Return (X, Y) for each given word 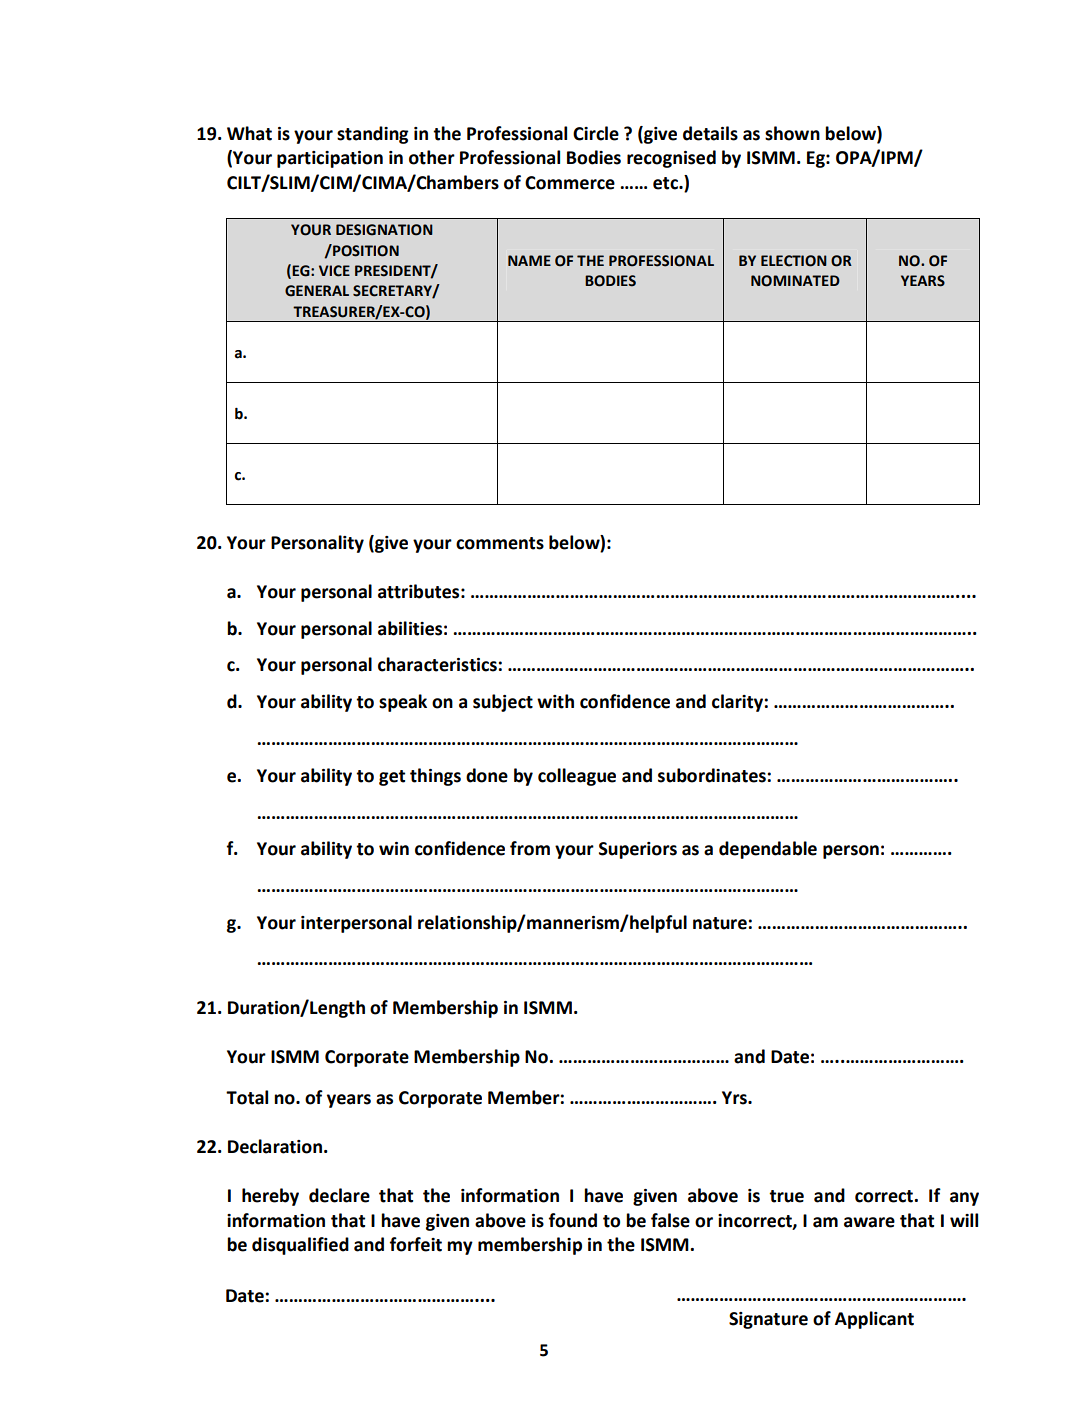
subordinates (713, 775)
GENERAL (317, 291)
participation (330, 159)
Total (247, 1097)
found (573, 1220)
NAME (529, 260)
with (555, 701)
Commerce (570, 183)
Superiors (638, 850)
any (964, 1199)
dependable (768, 850)
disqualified (300, 1246)
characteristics (438, 664)
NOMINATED (795, 281)
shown (792, 133)
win (394, 848)
